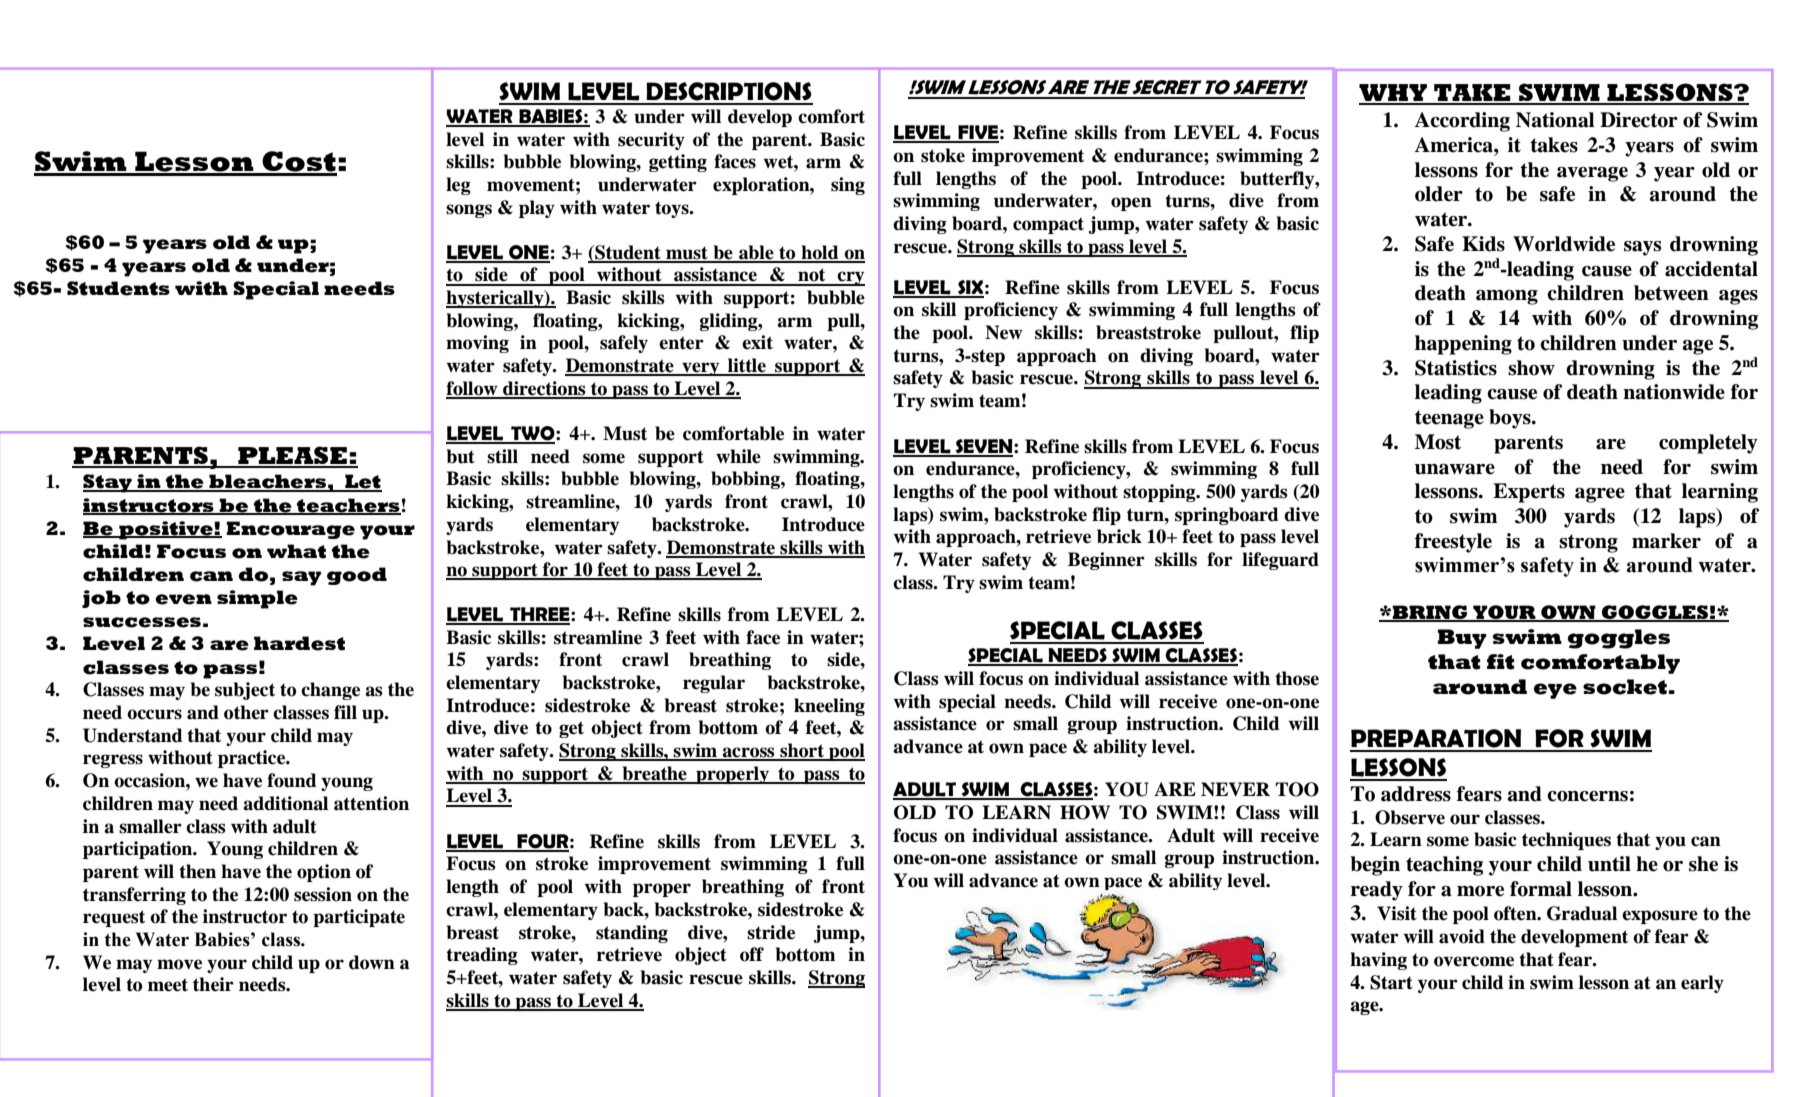 Image resolution: width=1806 pixels, height=1097 pixels. Describe the element at coordinates (290, 530) in the screenshot. I see `Encourage` at that location.
